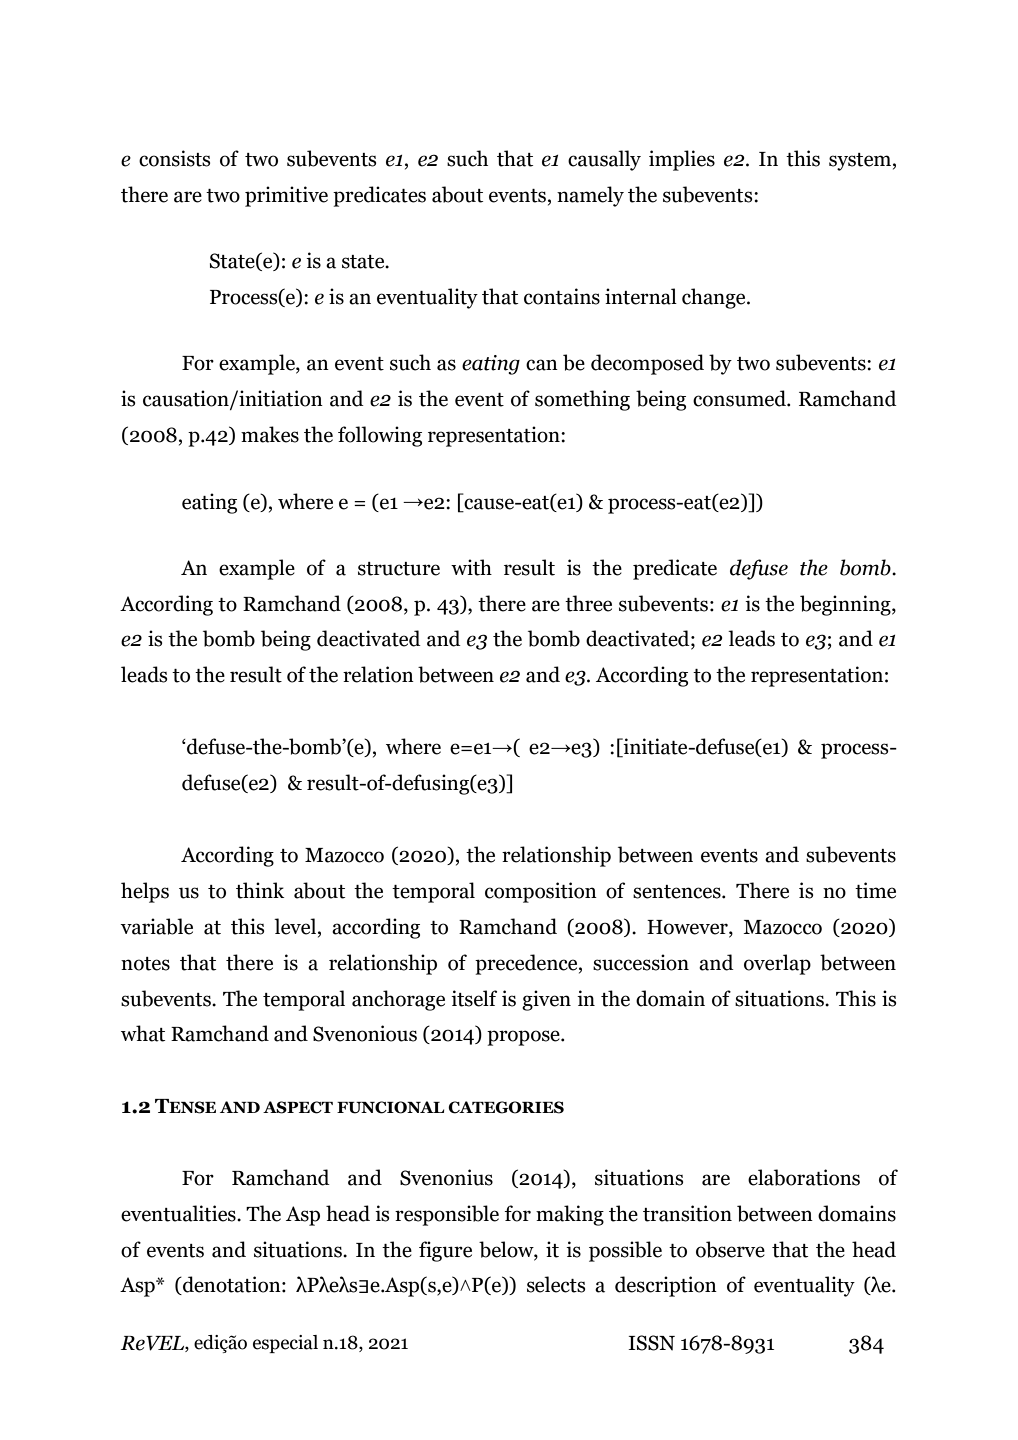 The height and width of the screenshot is (1440, 1018). I want to click on especial, so click(285, 1344).
